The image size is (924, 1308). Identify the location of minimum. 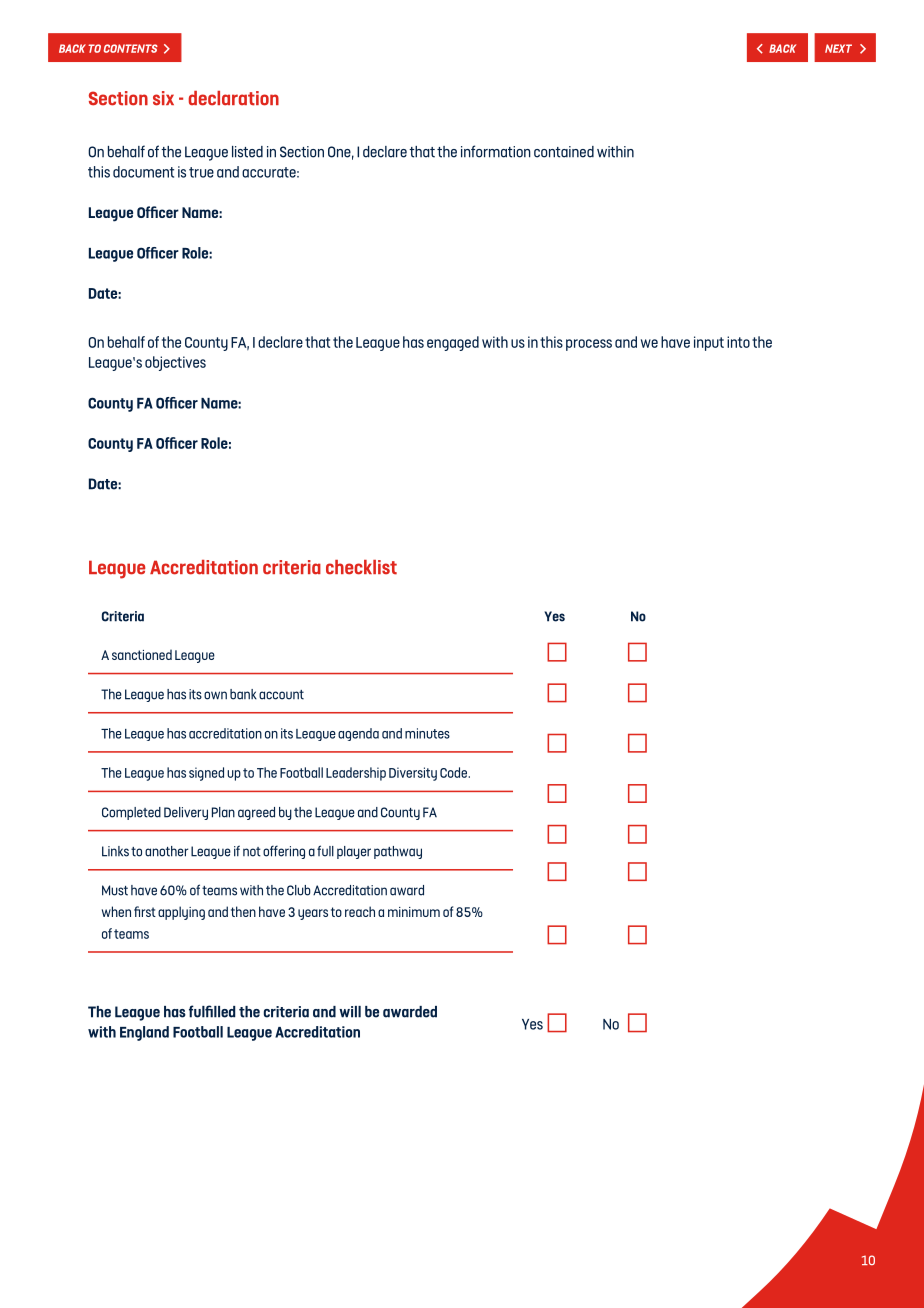
(414, 912).
